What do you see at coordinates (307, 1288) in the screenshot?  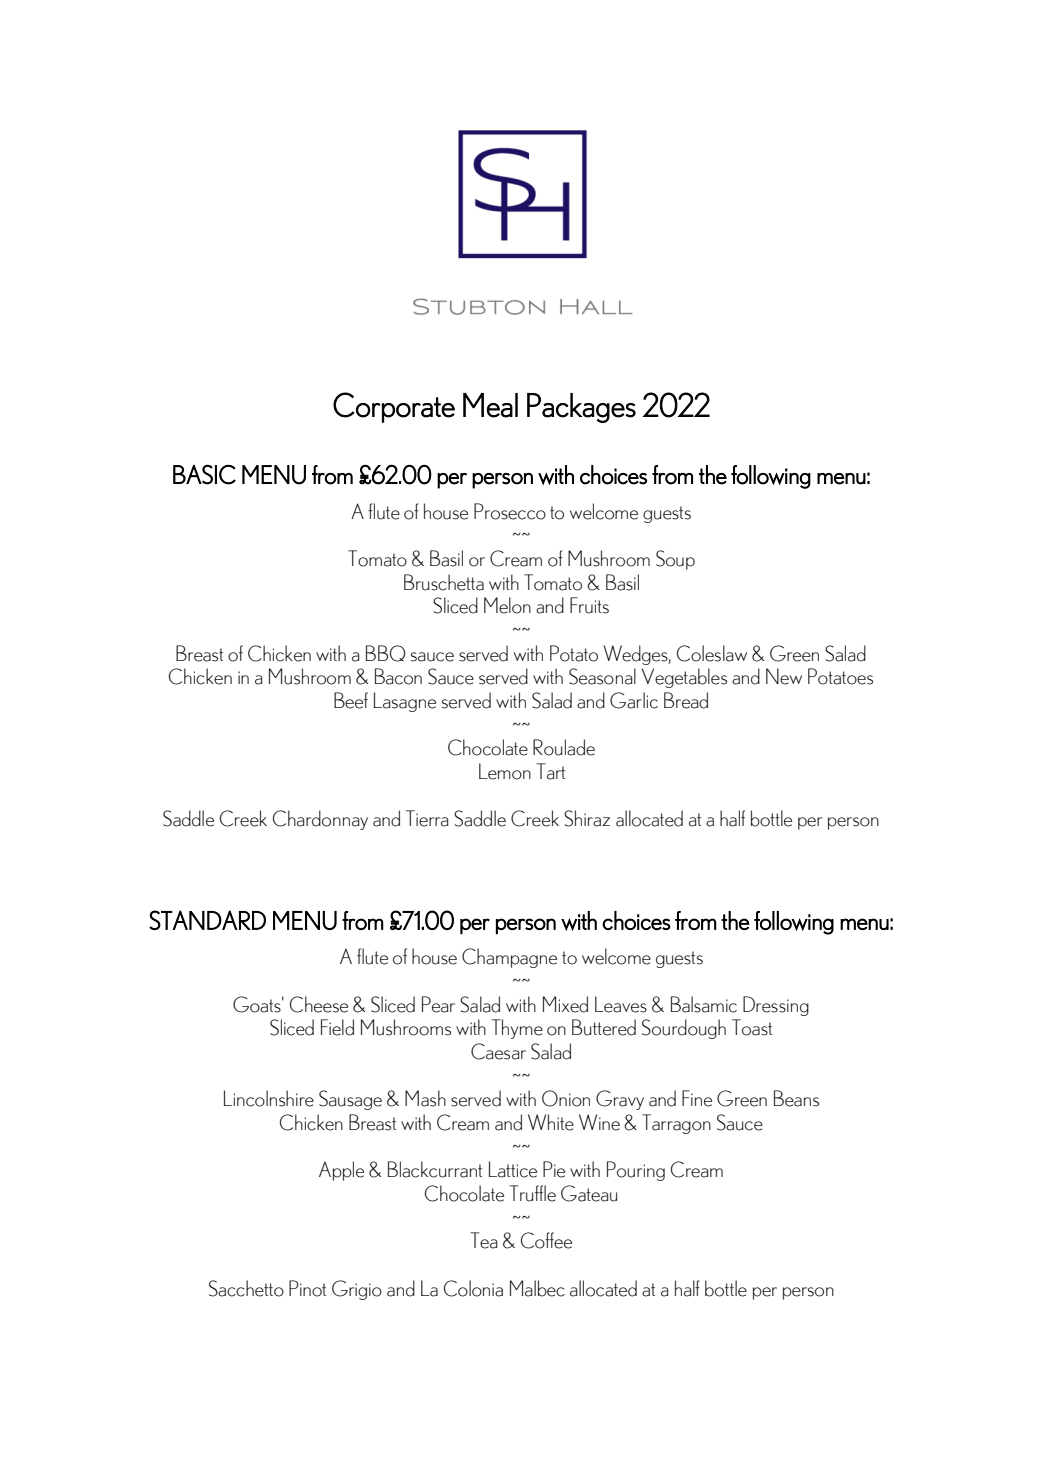 I see `Pinot` at bounding box center [307, 1288].
